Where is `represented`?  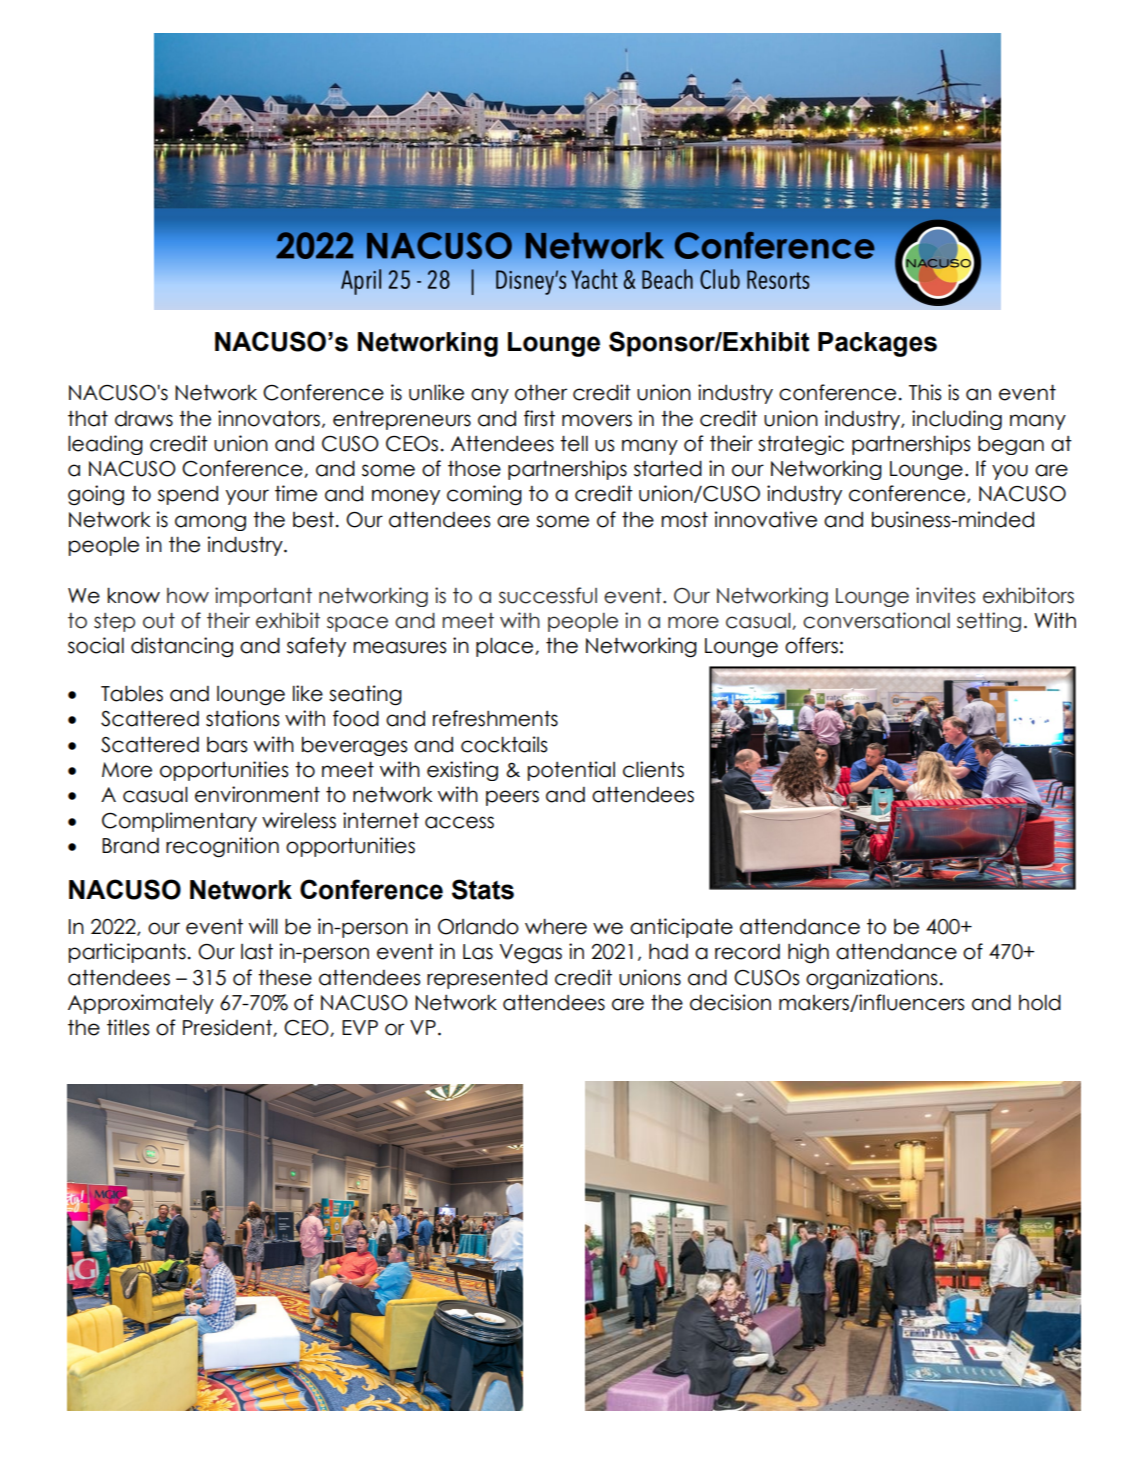 represented is located at coordinates (487, 979).
